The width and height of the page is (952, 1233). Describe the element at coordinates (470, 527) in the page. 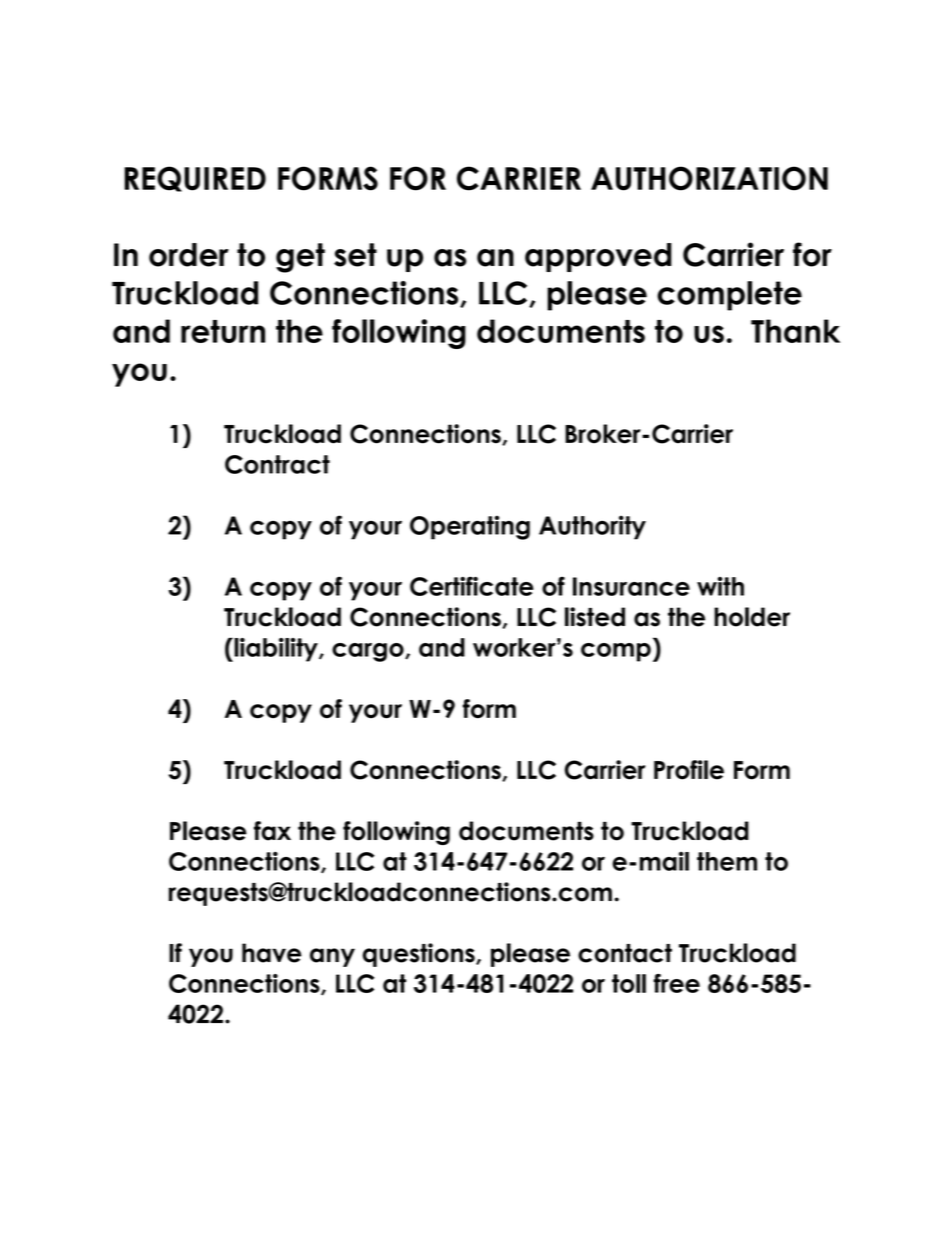

I see `Operating` at that location.
